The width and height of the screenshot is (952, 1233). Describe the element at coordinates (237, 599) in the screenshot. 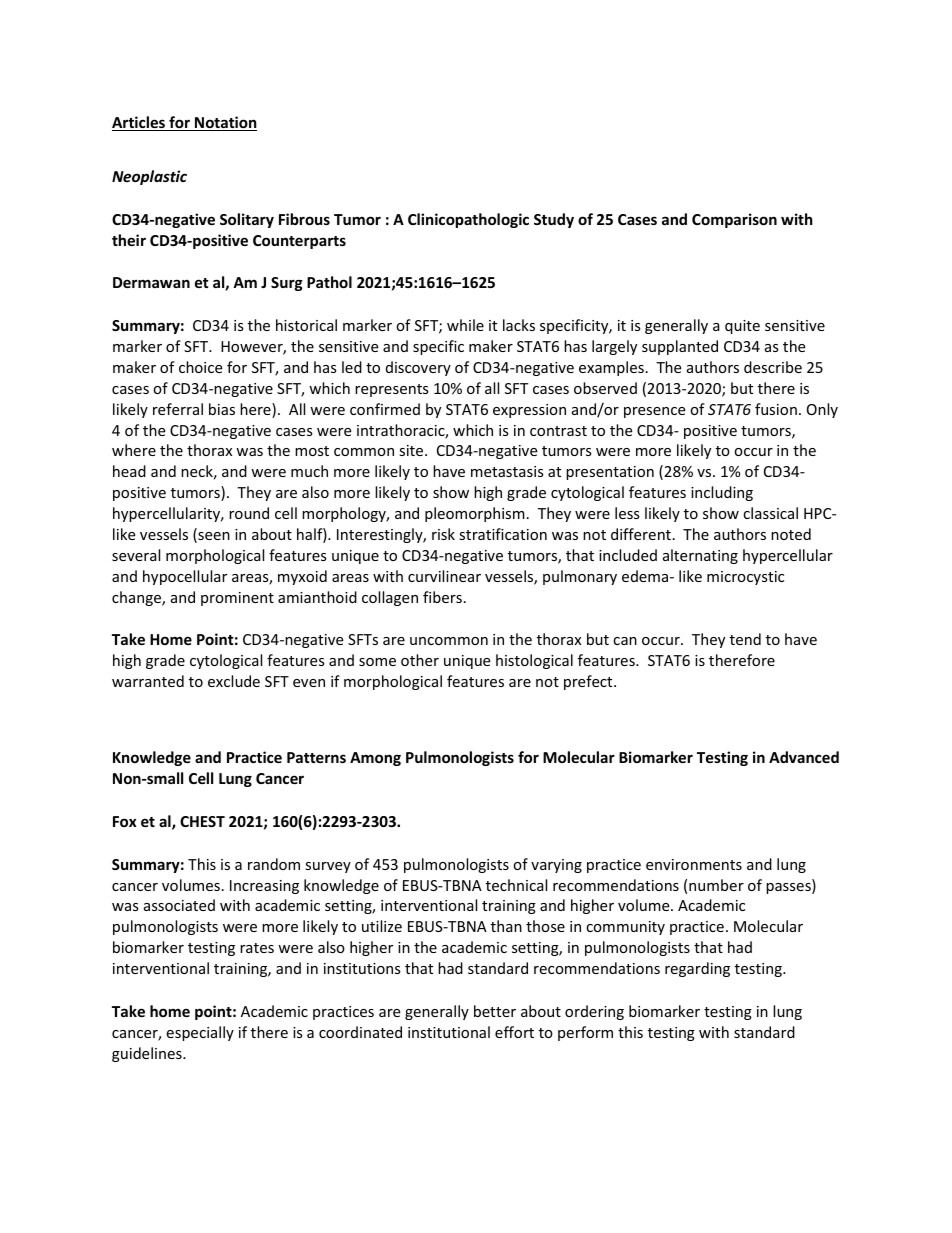

I see `prominent` at that location.
